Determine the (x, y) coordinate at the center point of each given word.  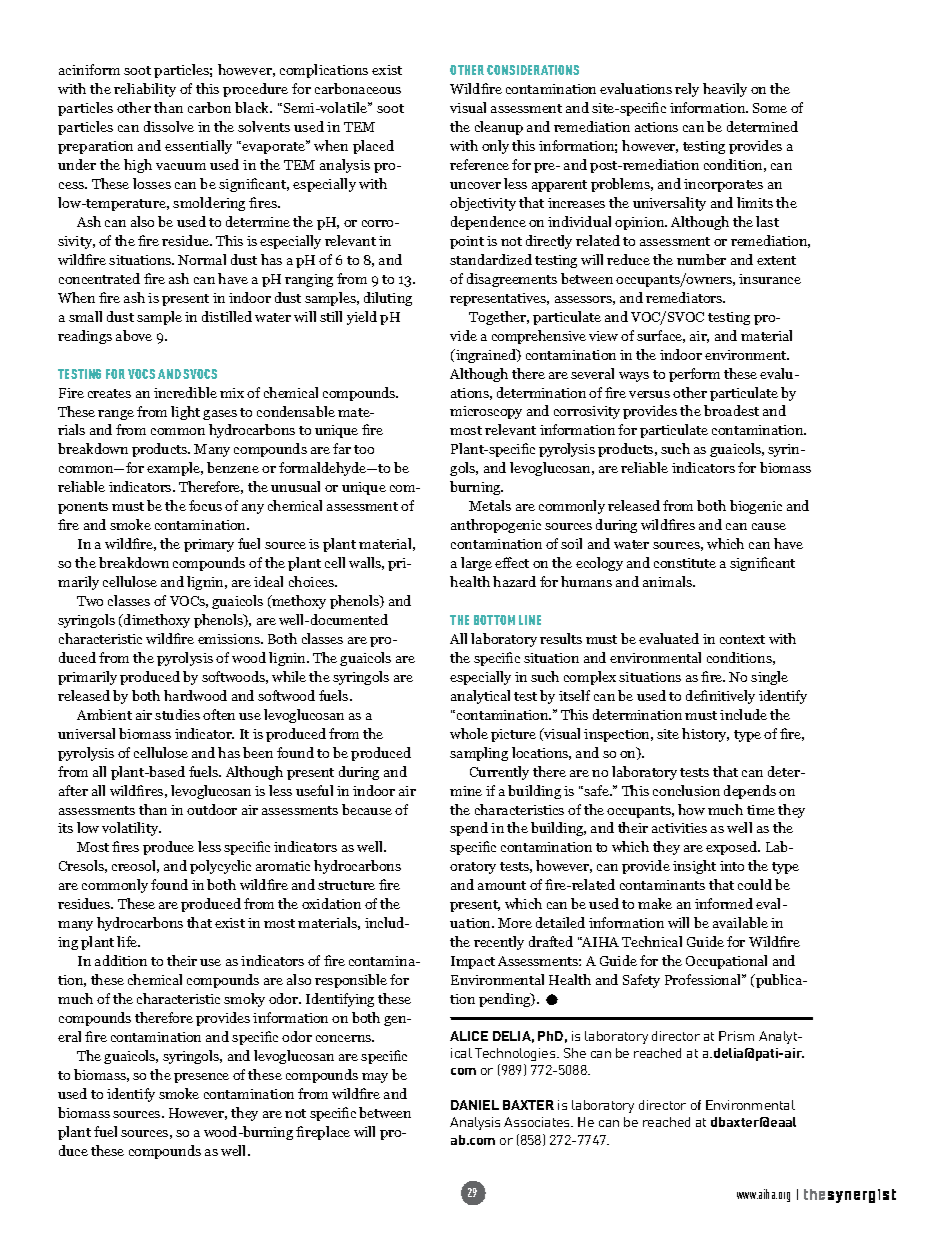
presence (201, 1078)
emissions (230, 639)
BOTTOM (494, 620)
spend (469, 829)
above (134, 335)
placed (373, 147)
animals (668, 581)
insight (694, 867)
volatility (131, 829)
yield (362, 318)
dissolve (169, 126)
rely (687, 90)
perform (694, 375)
